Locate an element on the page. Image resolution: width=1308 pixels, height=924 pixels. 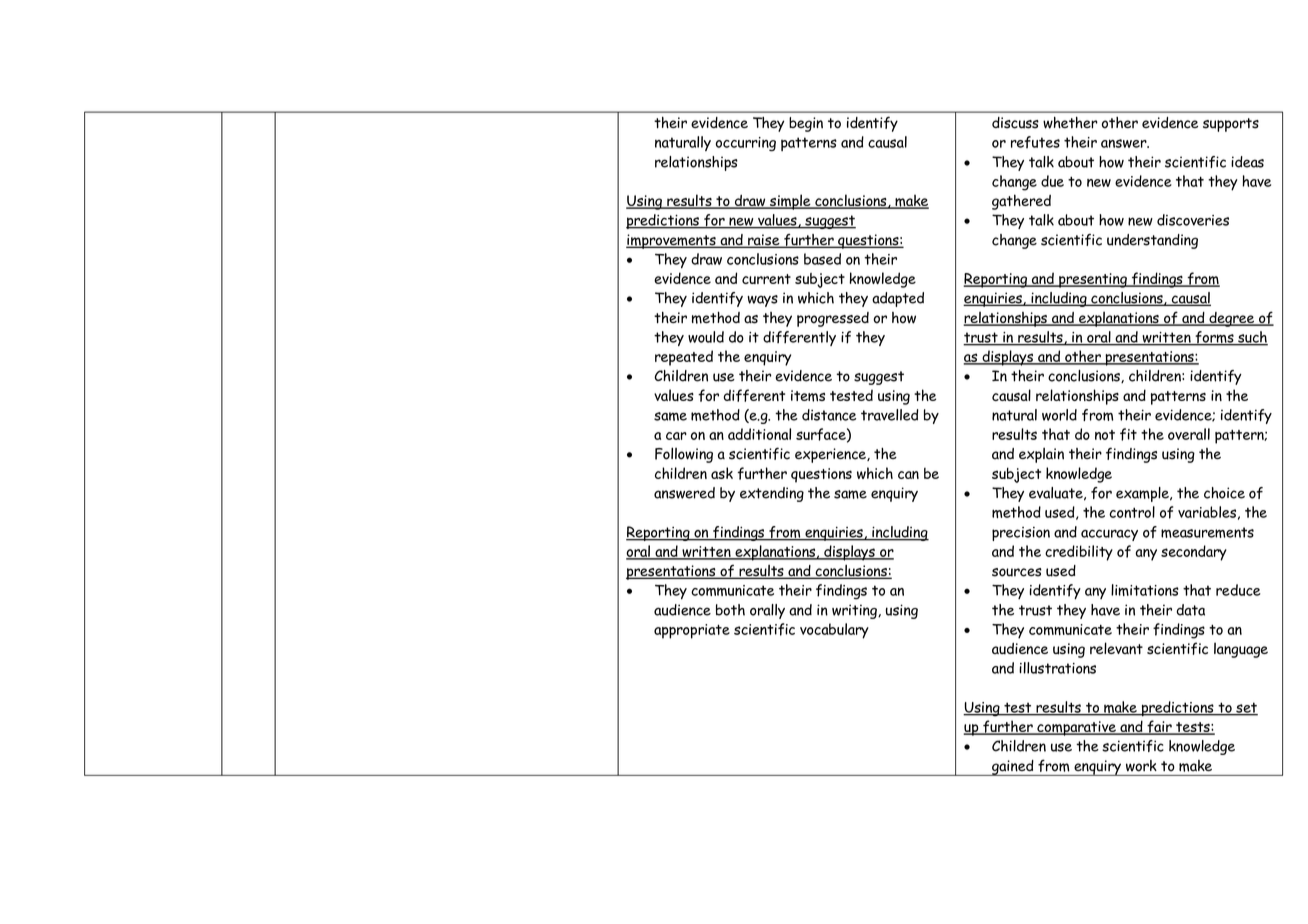
discuss is located at coordinates (1015, 123).
